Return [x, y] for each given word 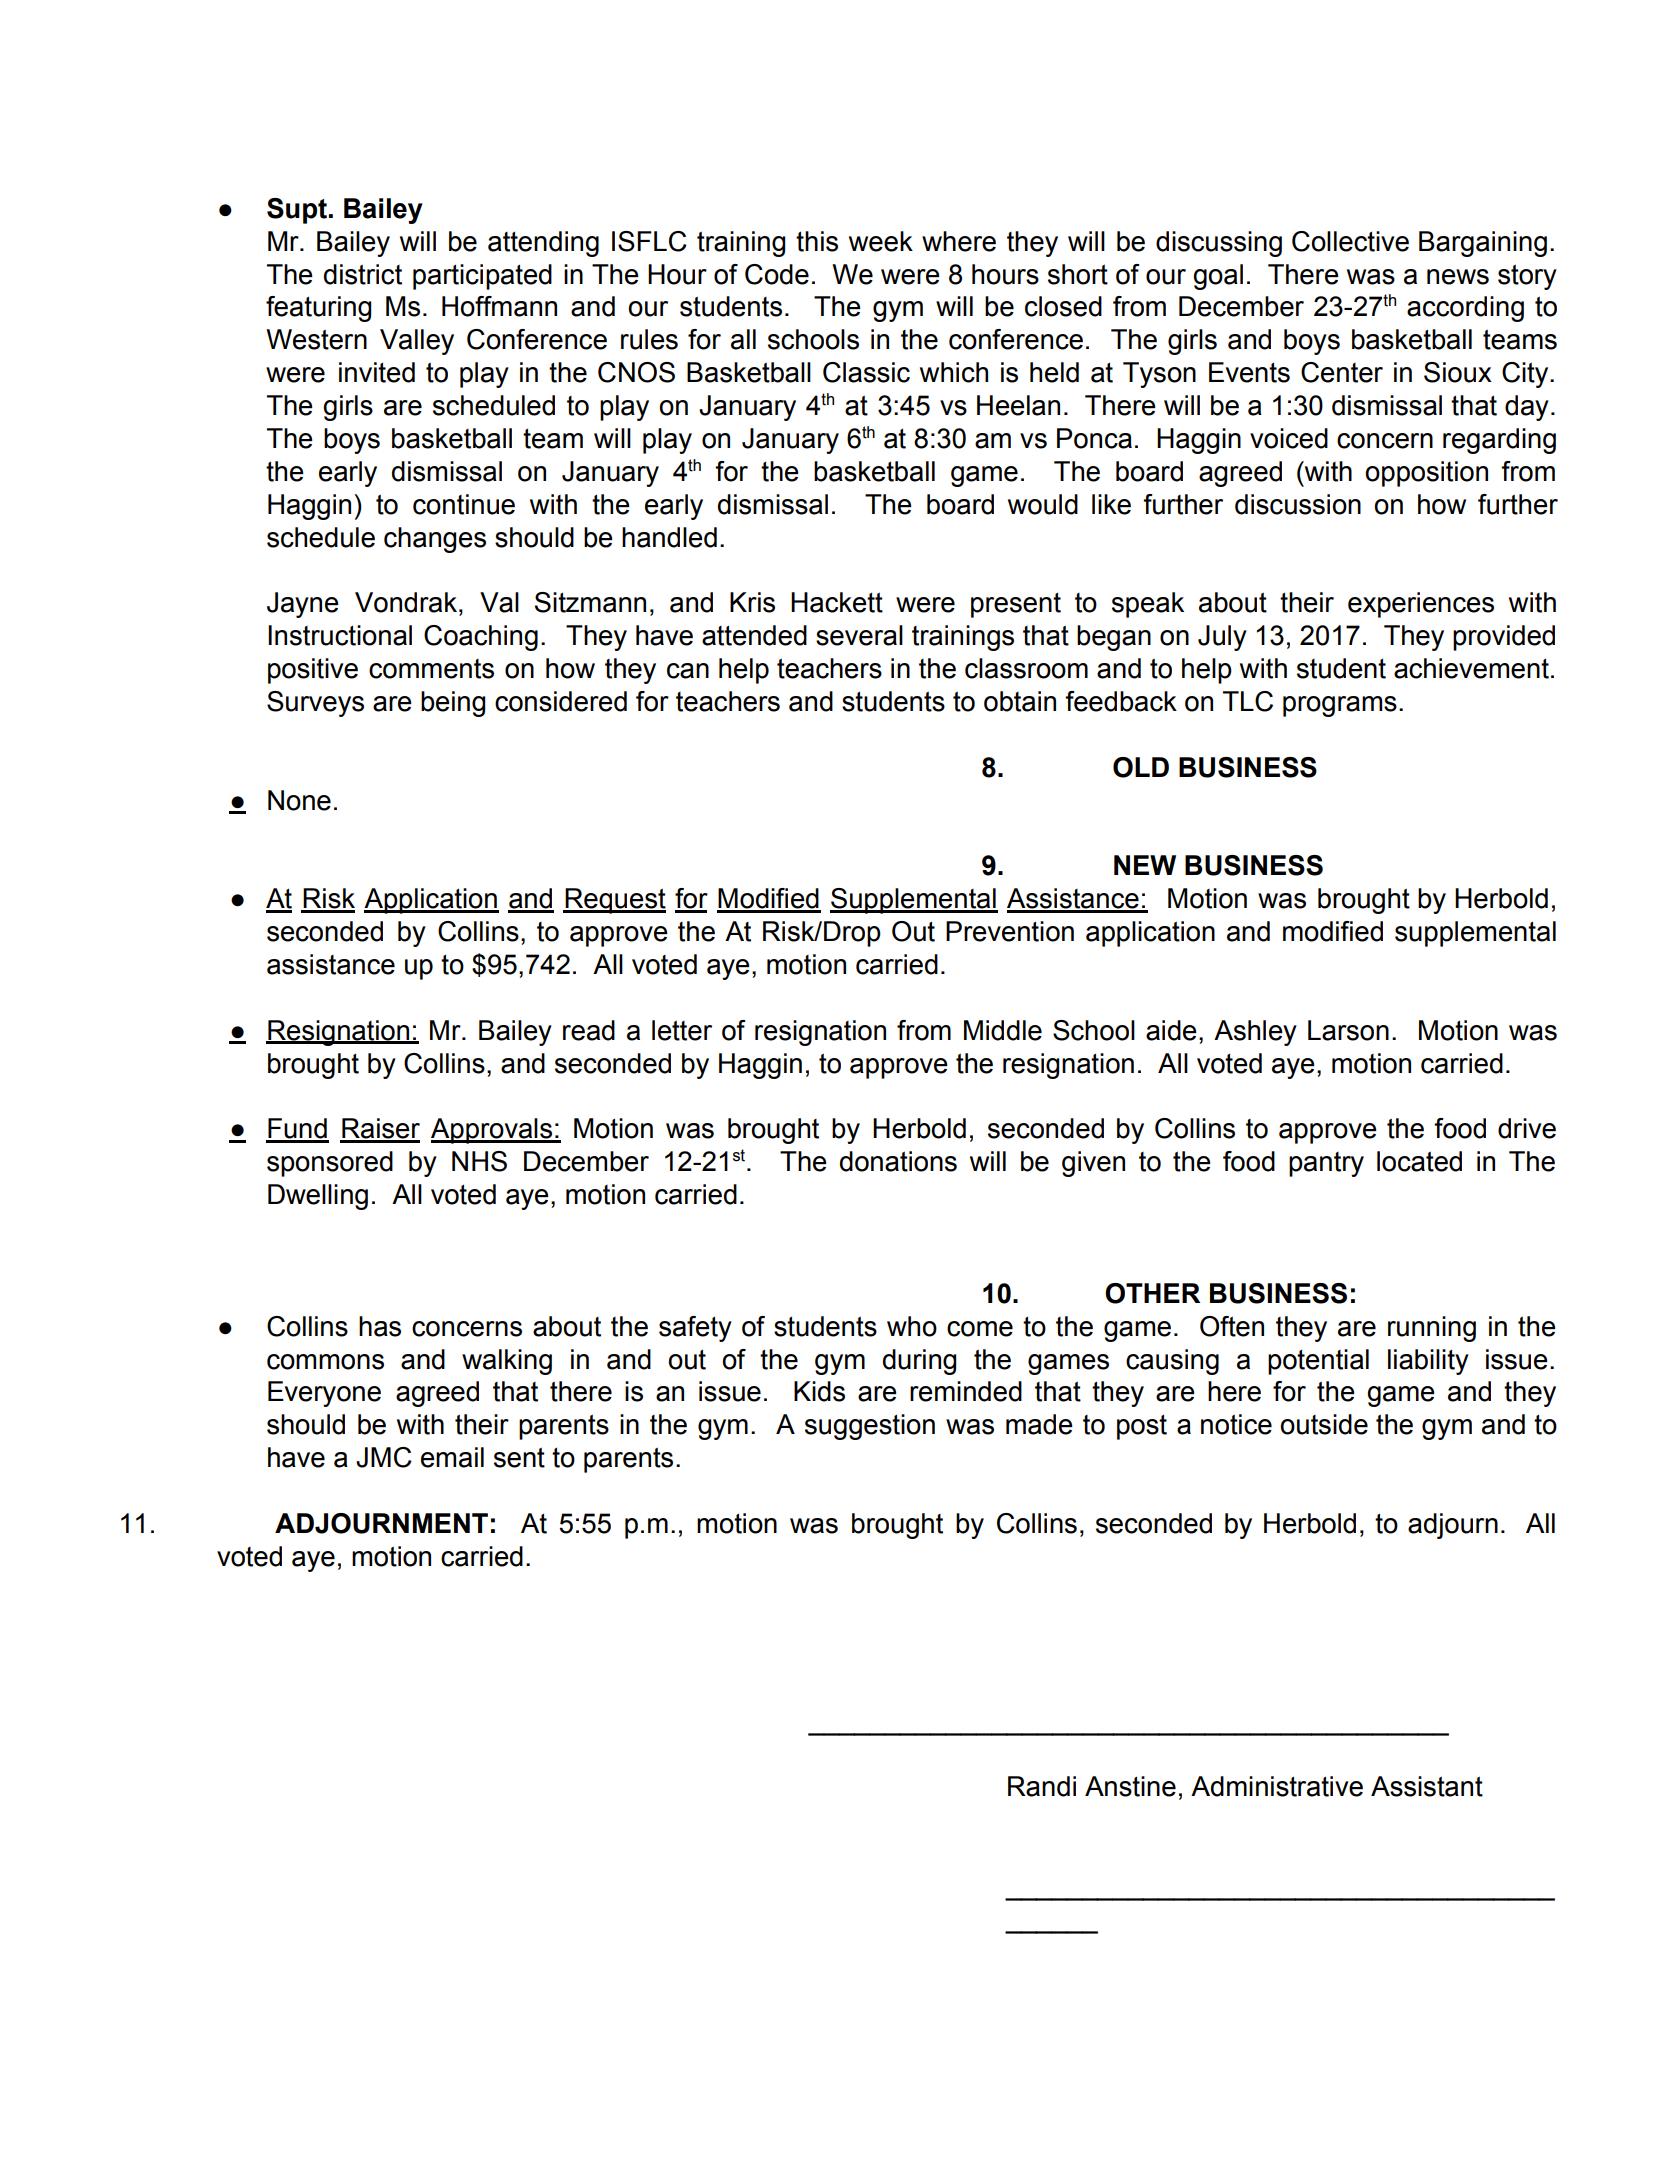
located [1419, 1161]
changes [435, 540]
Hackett [837, 602]
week [881, 241]
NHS [479, 1161]
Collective [1350, 241]
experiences [1421, 605]
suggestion [870, 1427]
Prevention [1010, 931]
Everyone [324, 1394]
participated [482, 277]
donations [898, 1161]
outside [1324, 1424]
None [299, 800]
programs [1340, 706]
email [452, 1457]
